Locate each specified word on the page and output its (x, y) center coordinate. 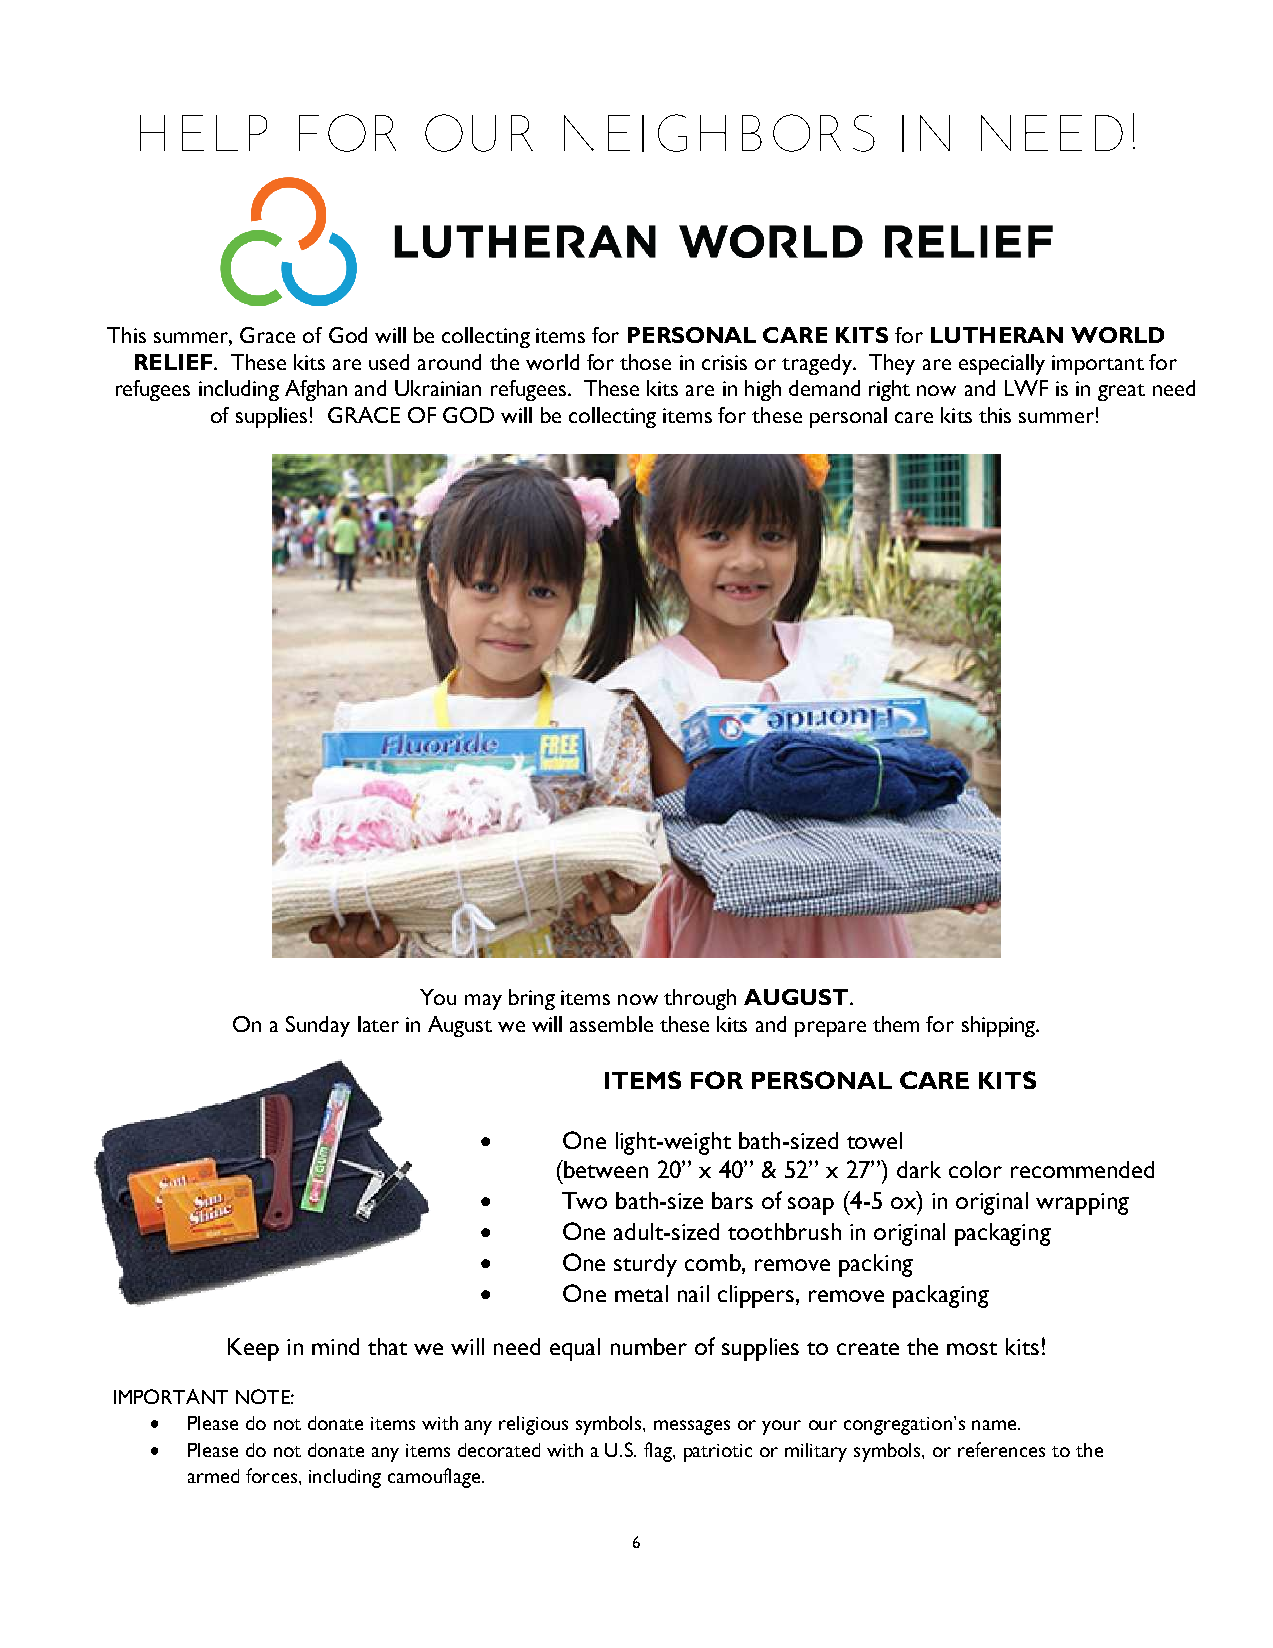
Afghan (316, 390)
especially (1002, 364)
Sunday (318, 1026)
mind (335, 1346)
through (700, 999)
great (1121, 392)
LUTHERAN (997, 335)
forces (273, 1475)
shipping (1000, 1026)
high (763, 390)
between (605, 1169)
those (645, 362)
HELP (203, 133)
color (975, 1169)
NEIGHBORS (719, 133)
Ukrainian (438, 388)
